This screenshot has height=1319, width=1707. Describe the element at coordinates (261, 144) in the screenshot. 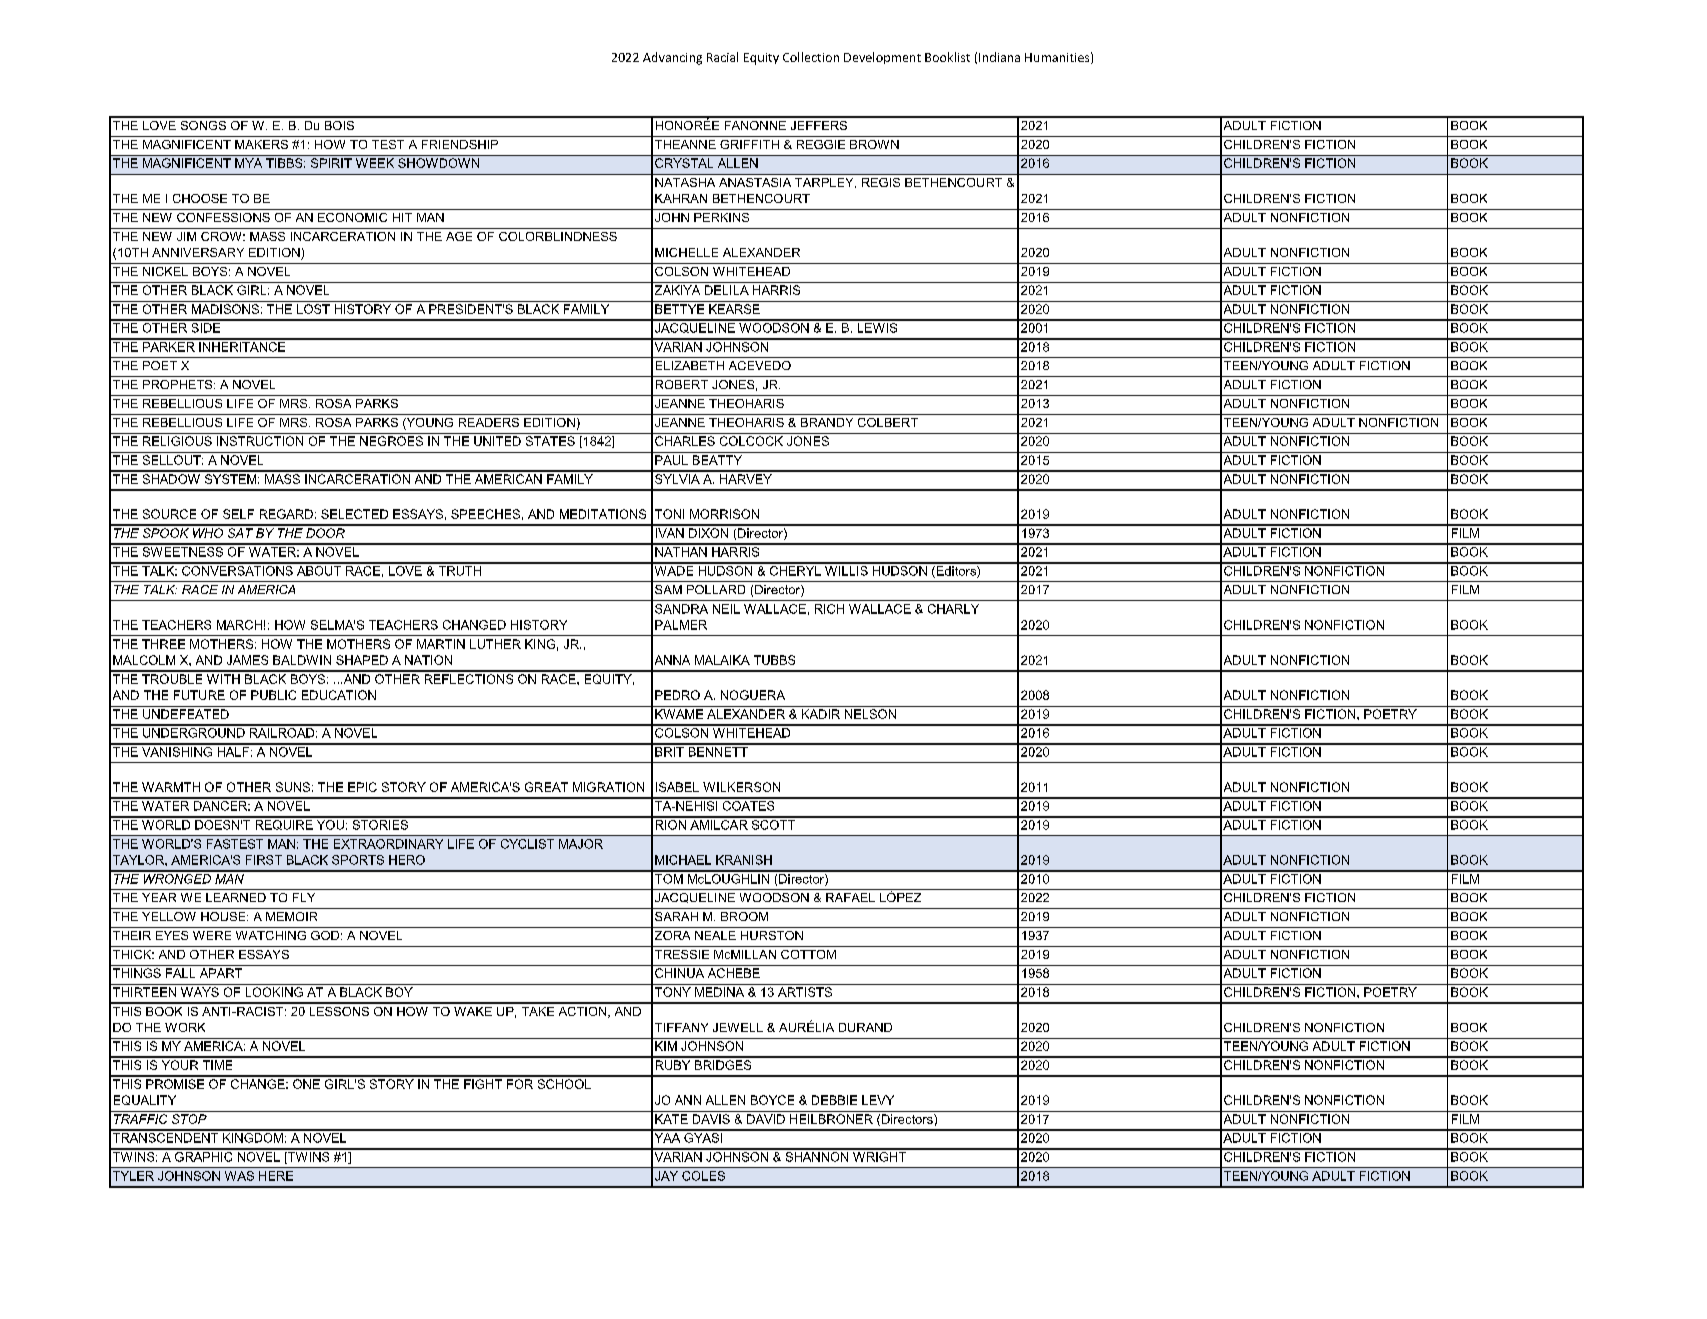

I see `MAKERS` at that location.
